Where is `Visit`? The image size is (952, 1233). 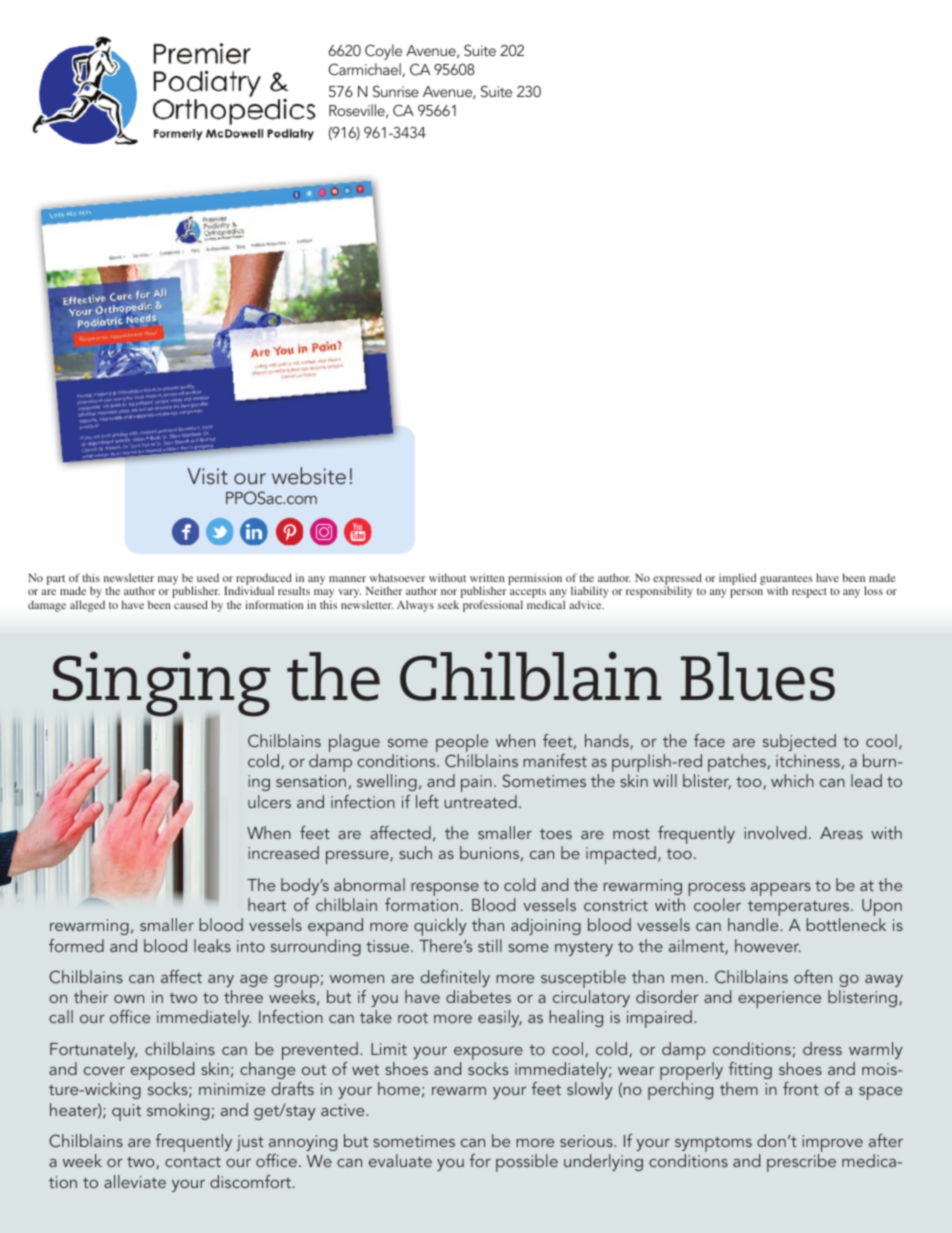
Visit is located at coordinates (207, 476).
